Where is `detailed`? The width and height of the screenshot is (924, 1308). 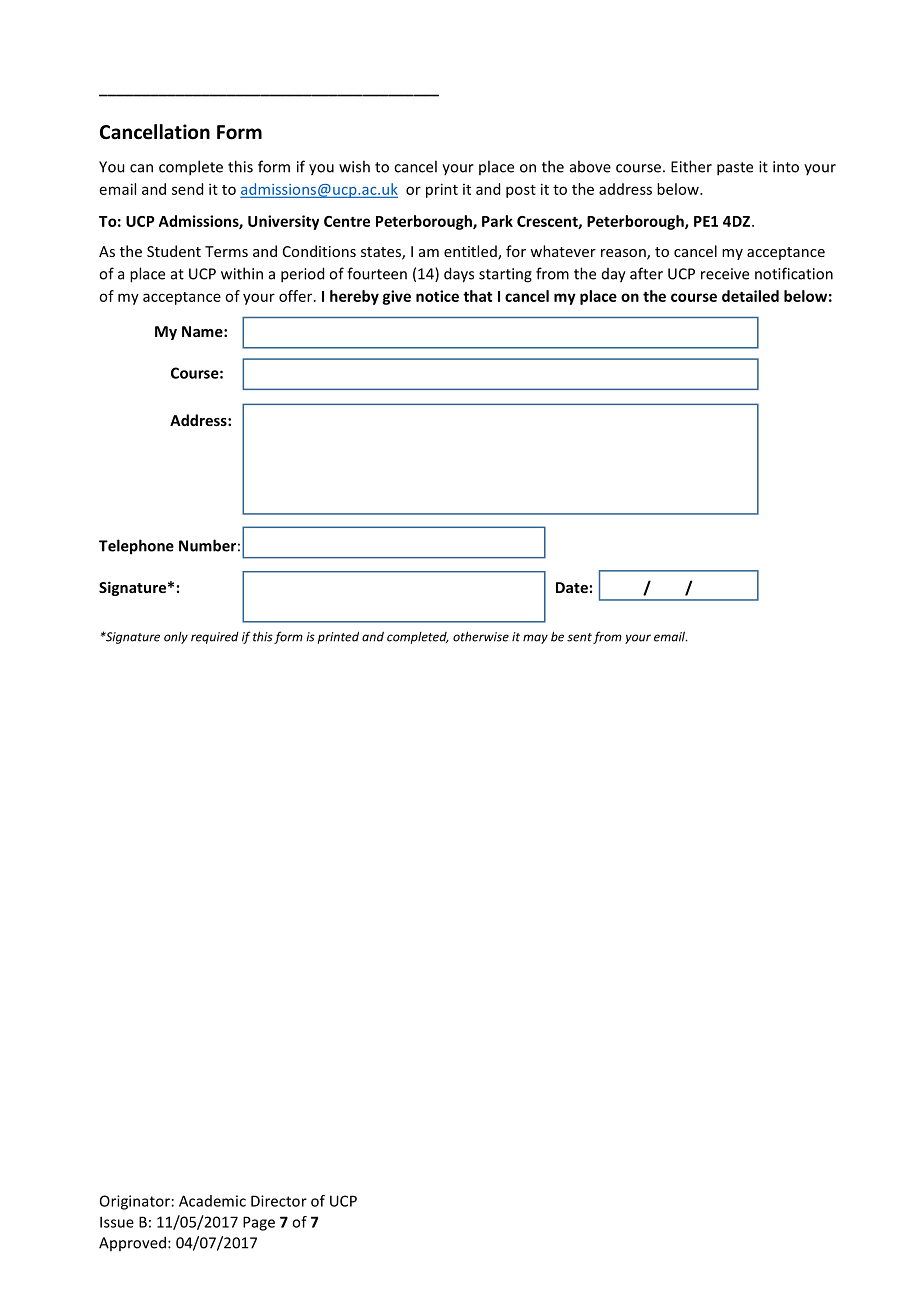 detailed is located at coordinates (750, 296).
